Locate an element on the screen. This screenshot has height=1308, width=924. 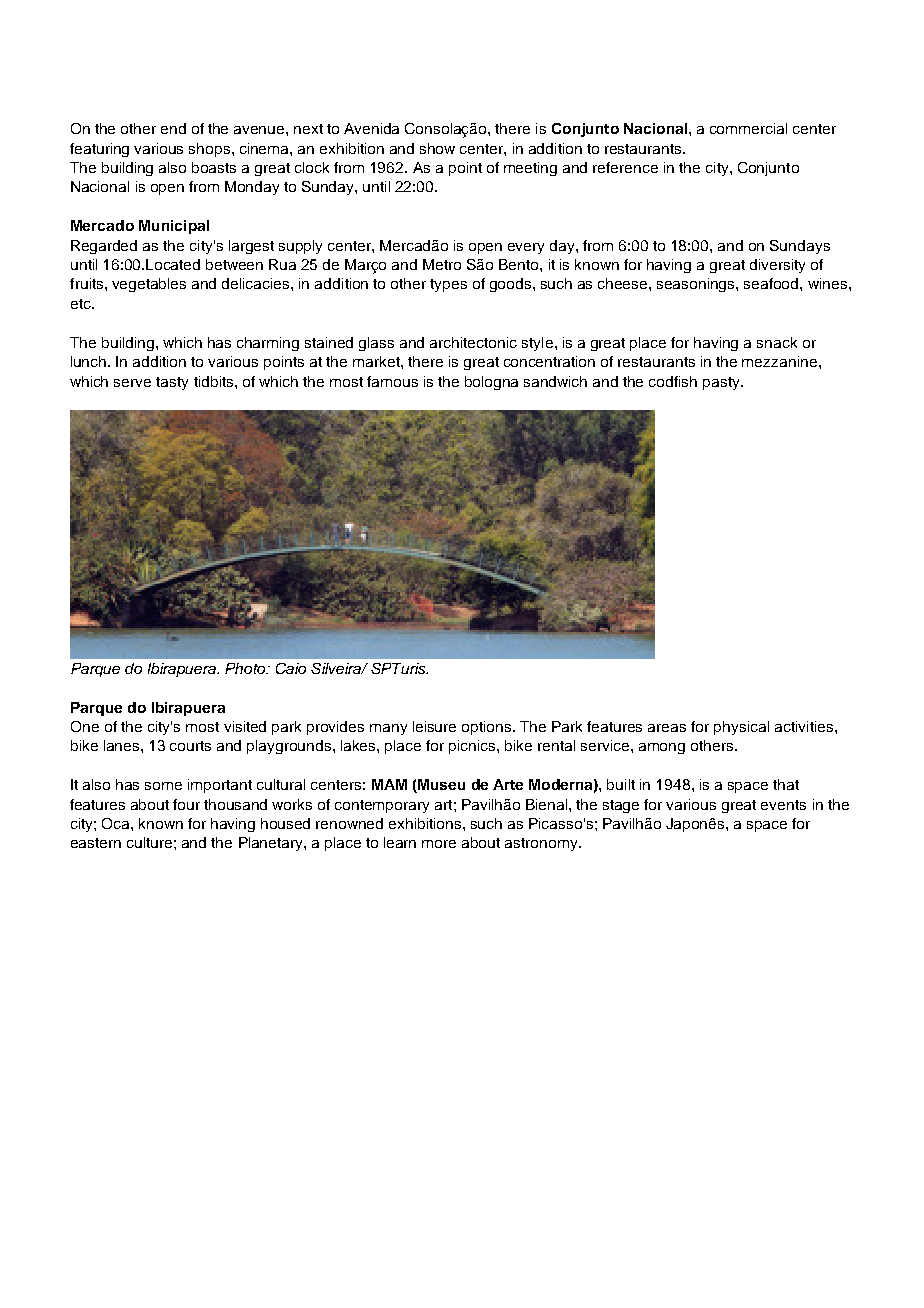
bologna is located at coordinates (491, 383).
